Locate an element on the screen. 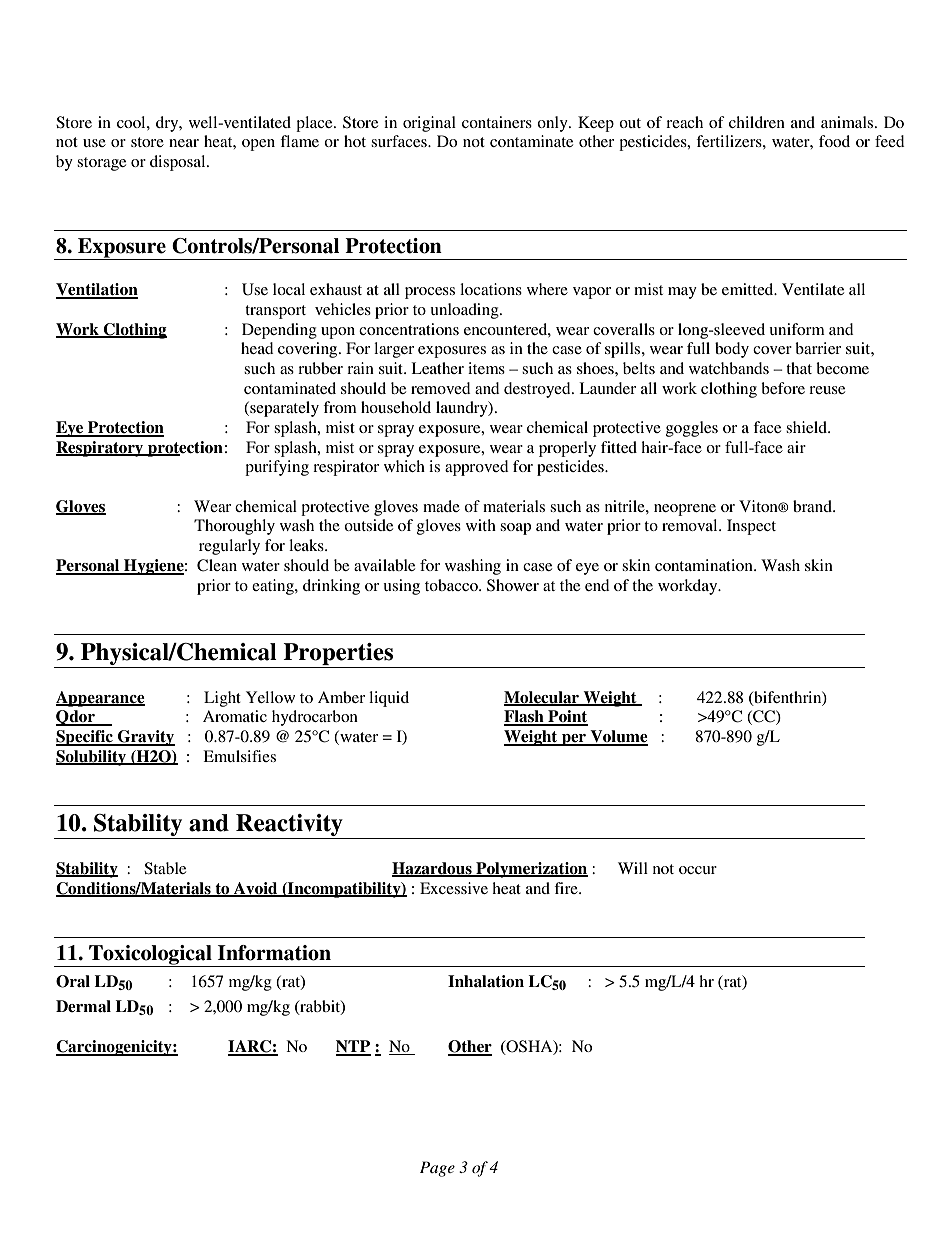 Image resolution: width=952 pixels, height=1233 pixels. containers is located at coordinates (497, 122).
